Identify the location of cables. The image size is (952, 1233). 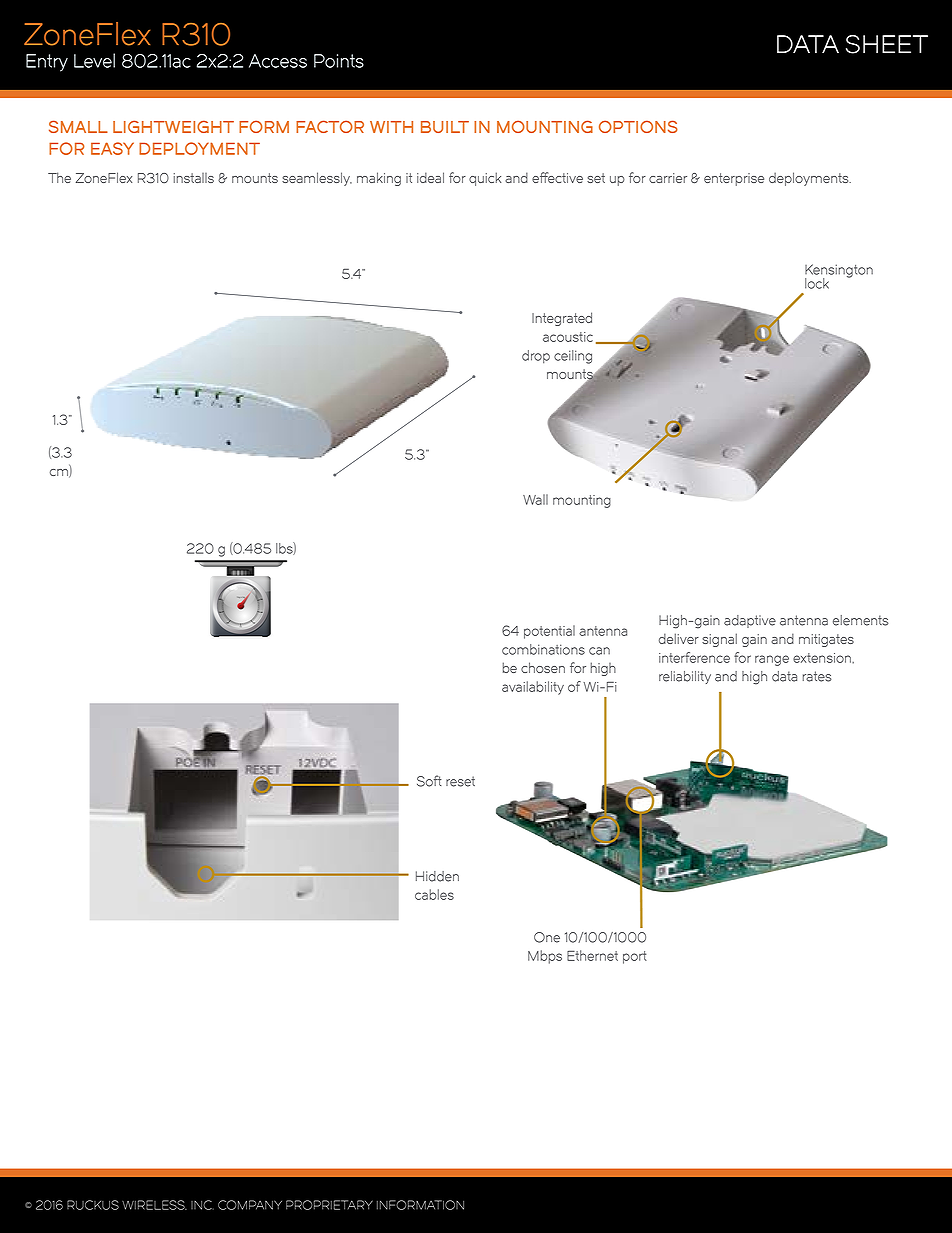
(434, 894).
